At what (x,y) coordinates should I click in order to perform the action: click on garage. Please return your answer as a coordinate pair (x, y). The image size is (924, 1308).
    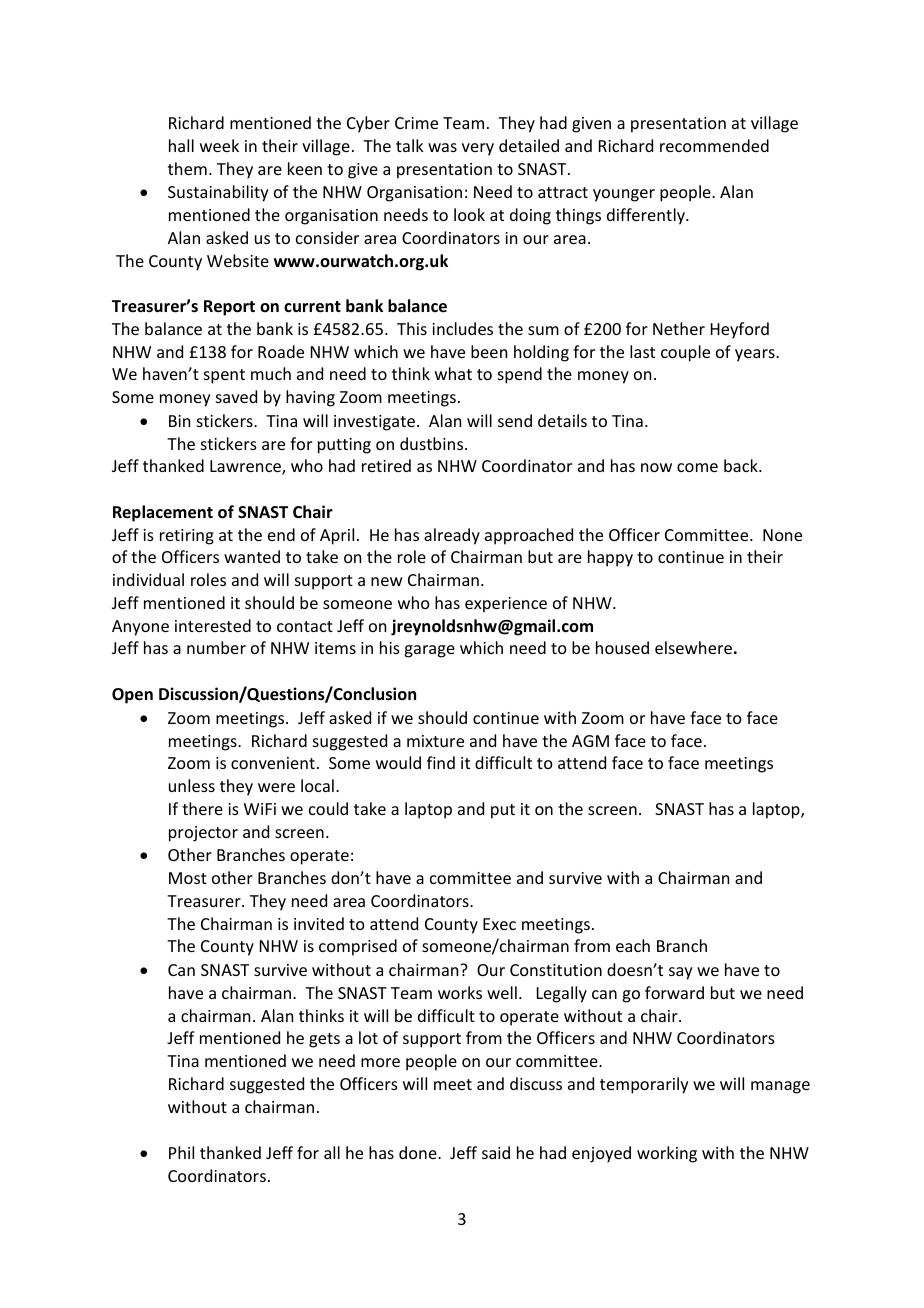
    Looking at the image, I should click on (429, 651).
